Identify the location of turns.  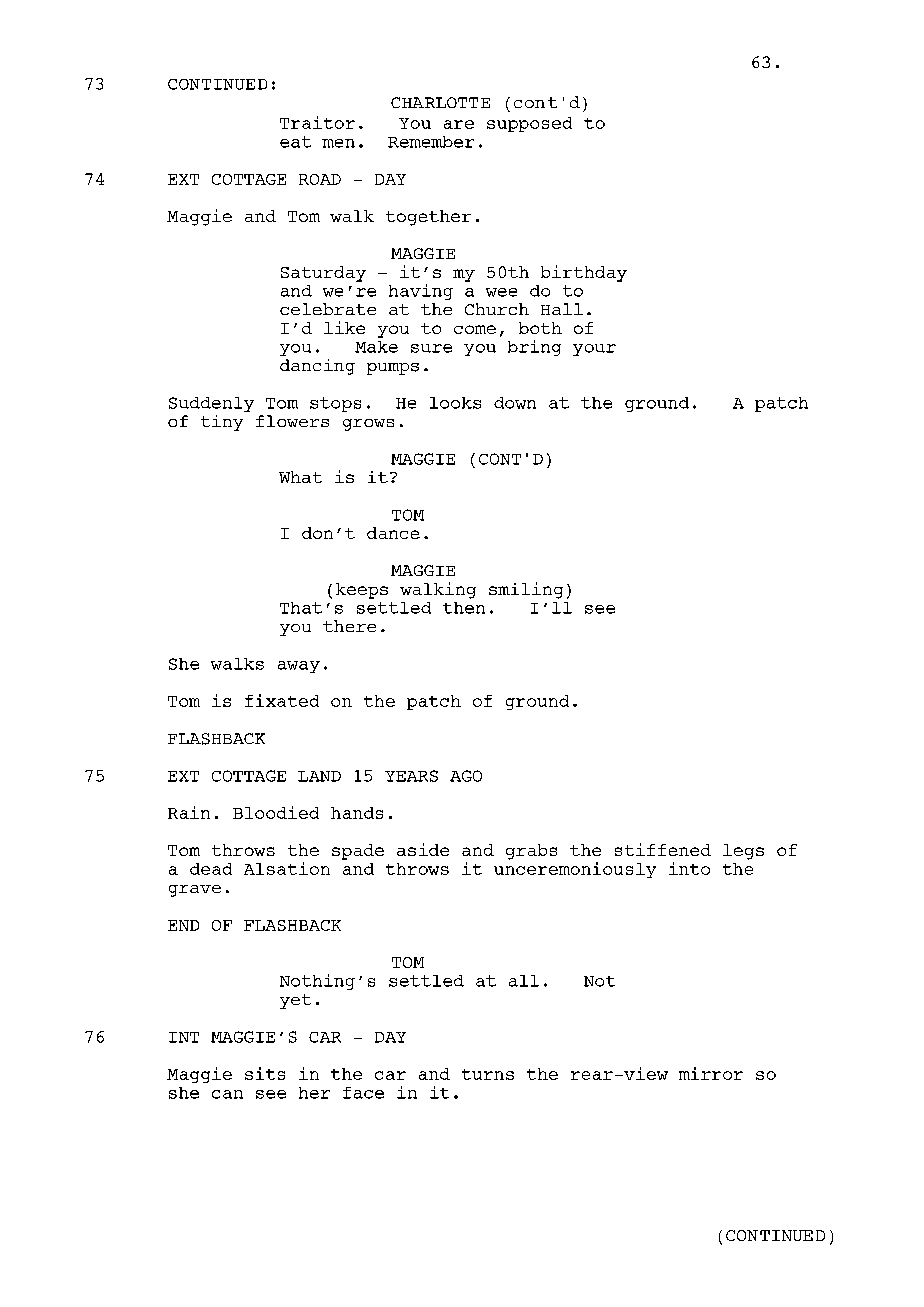
(488, 1074).
